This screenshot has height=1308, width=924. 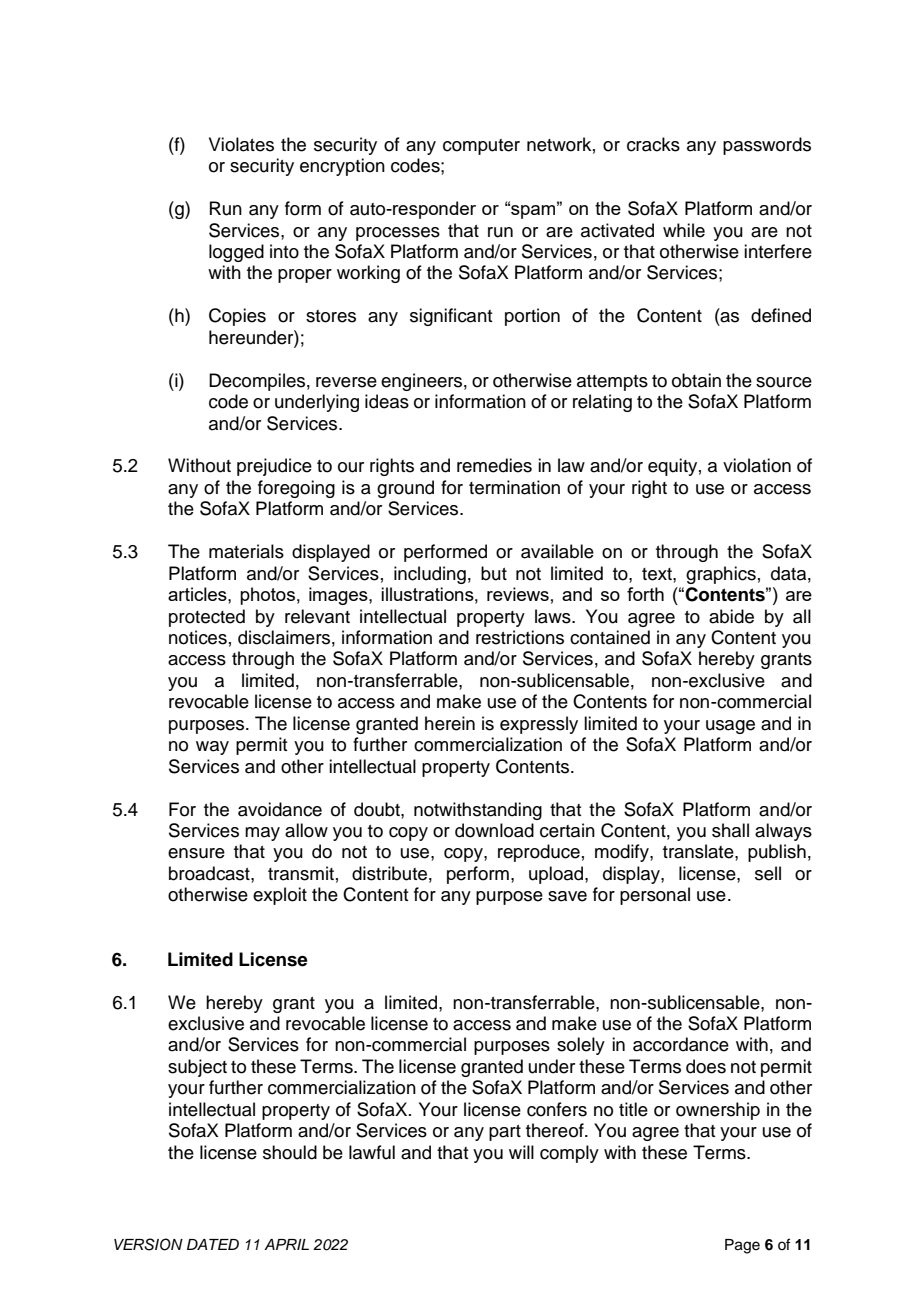 What do you see at coordinates (198, 637) in the screenshot?
I see `notices` at bounding box center [198, 637].
